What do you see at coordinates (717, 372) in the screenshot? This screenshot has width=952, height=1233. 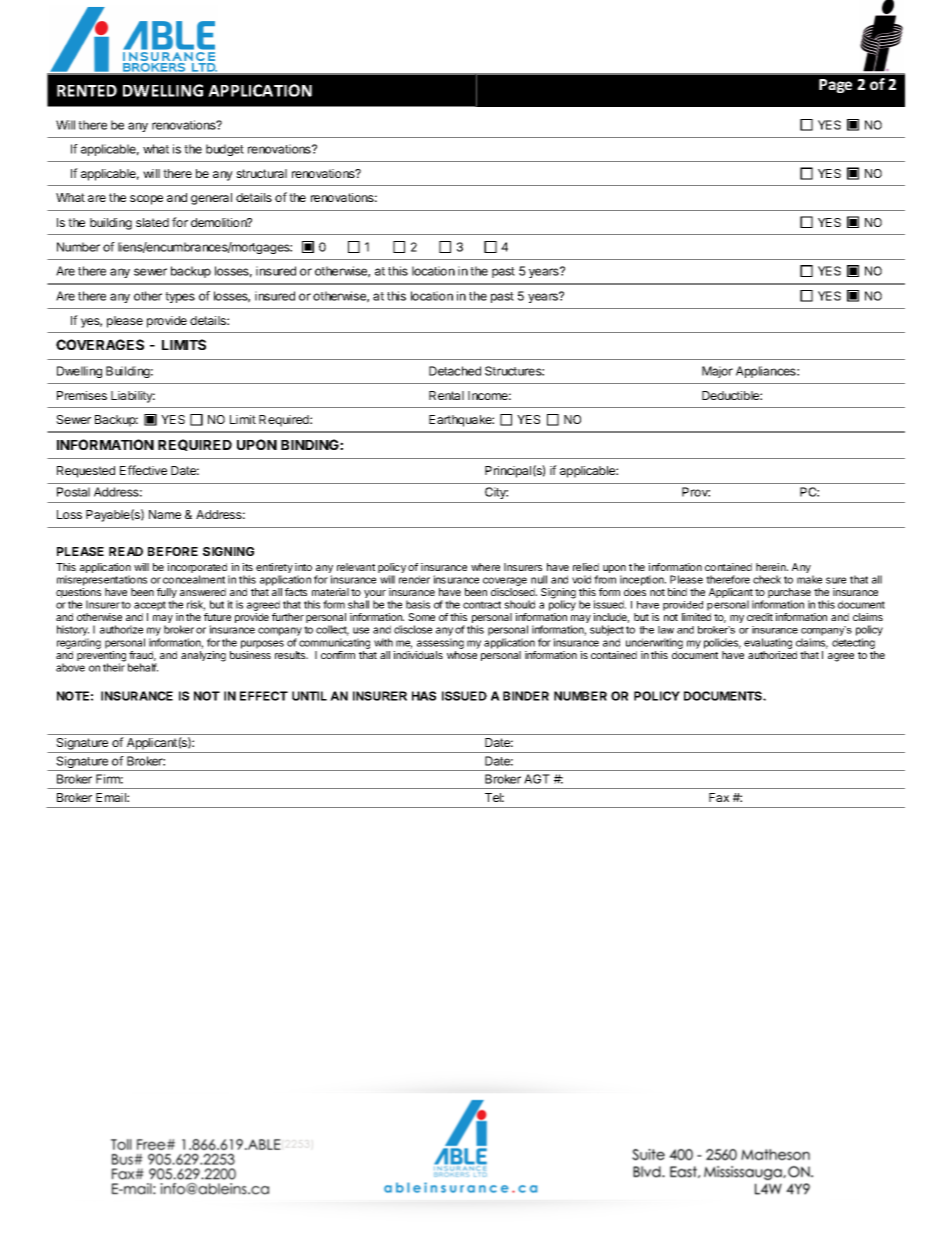 I see `Major` at bounding box center [717, 372].
